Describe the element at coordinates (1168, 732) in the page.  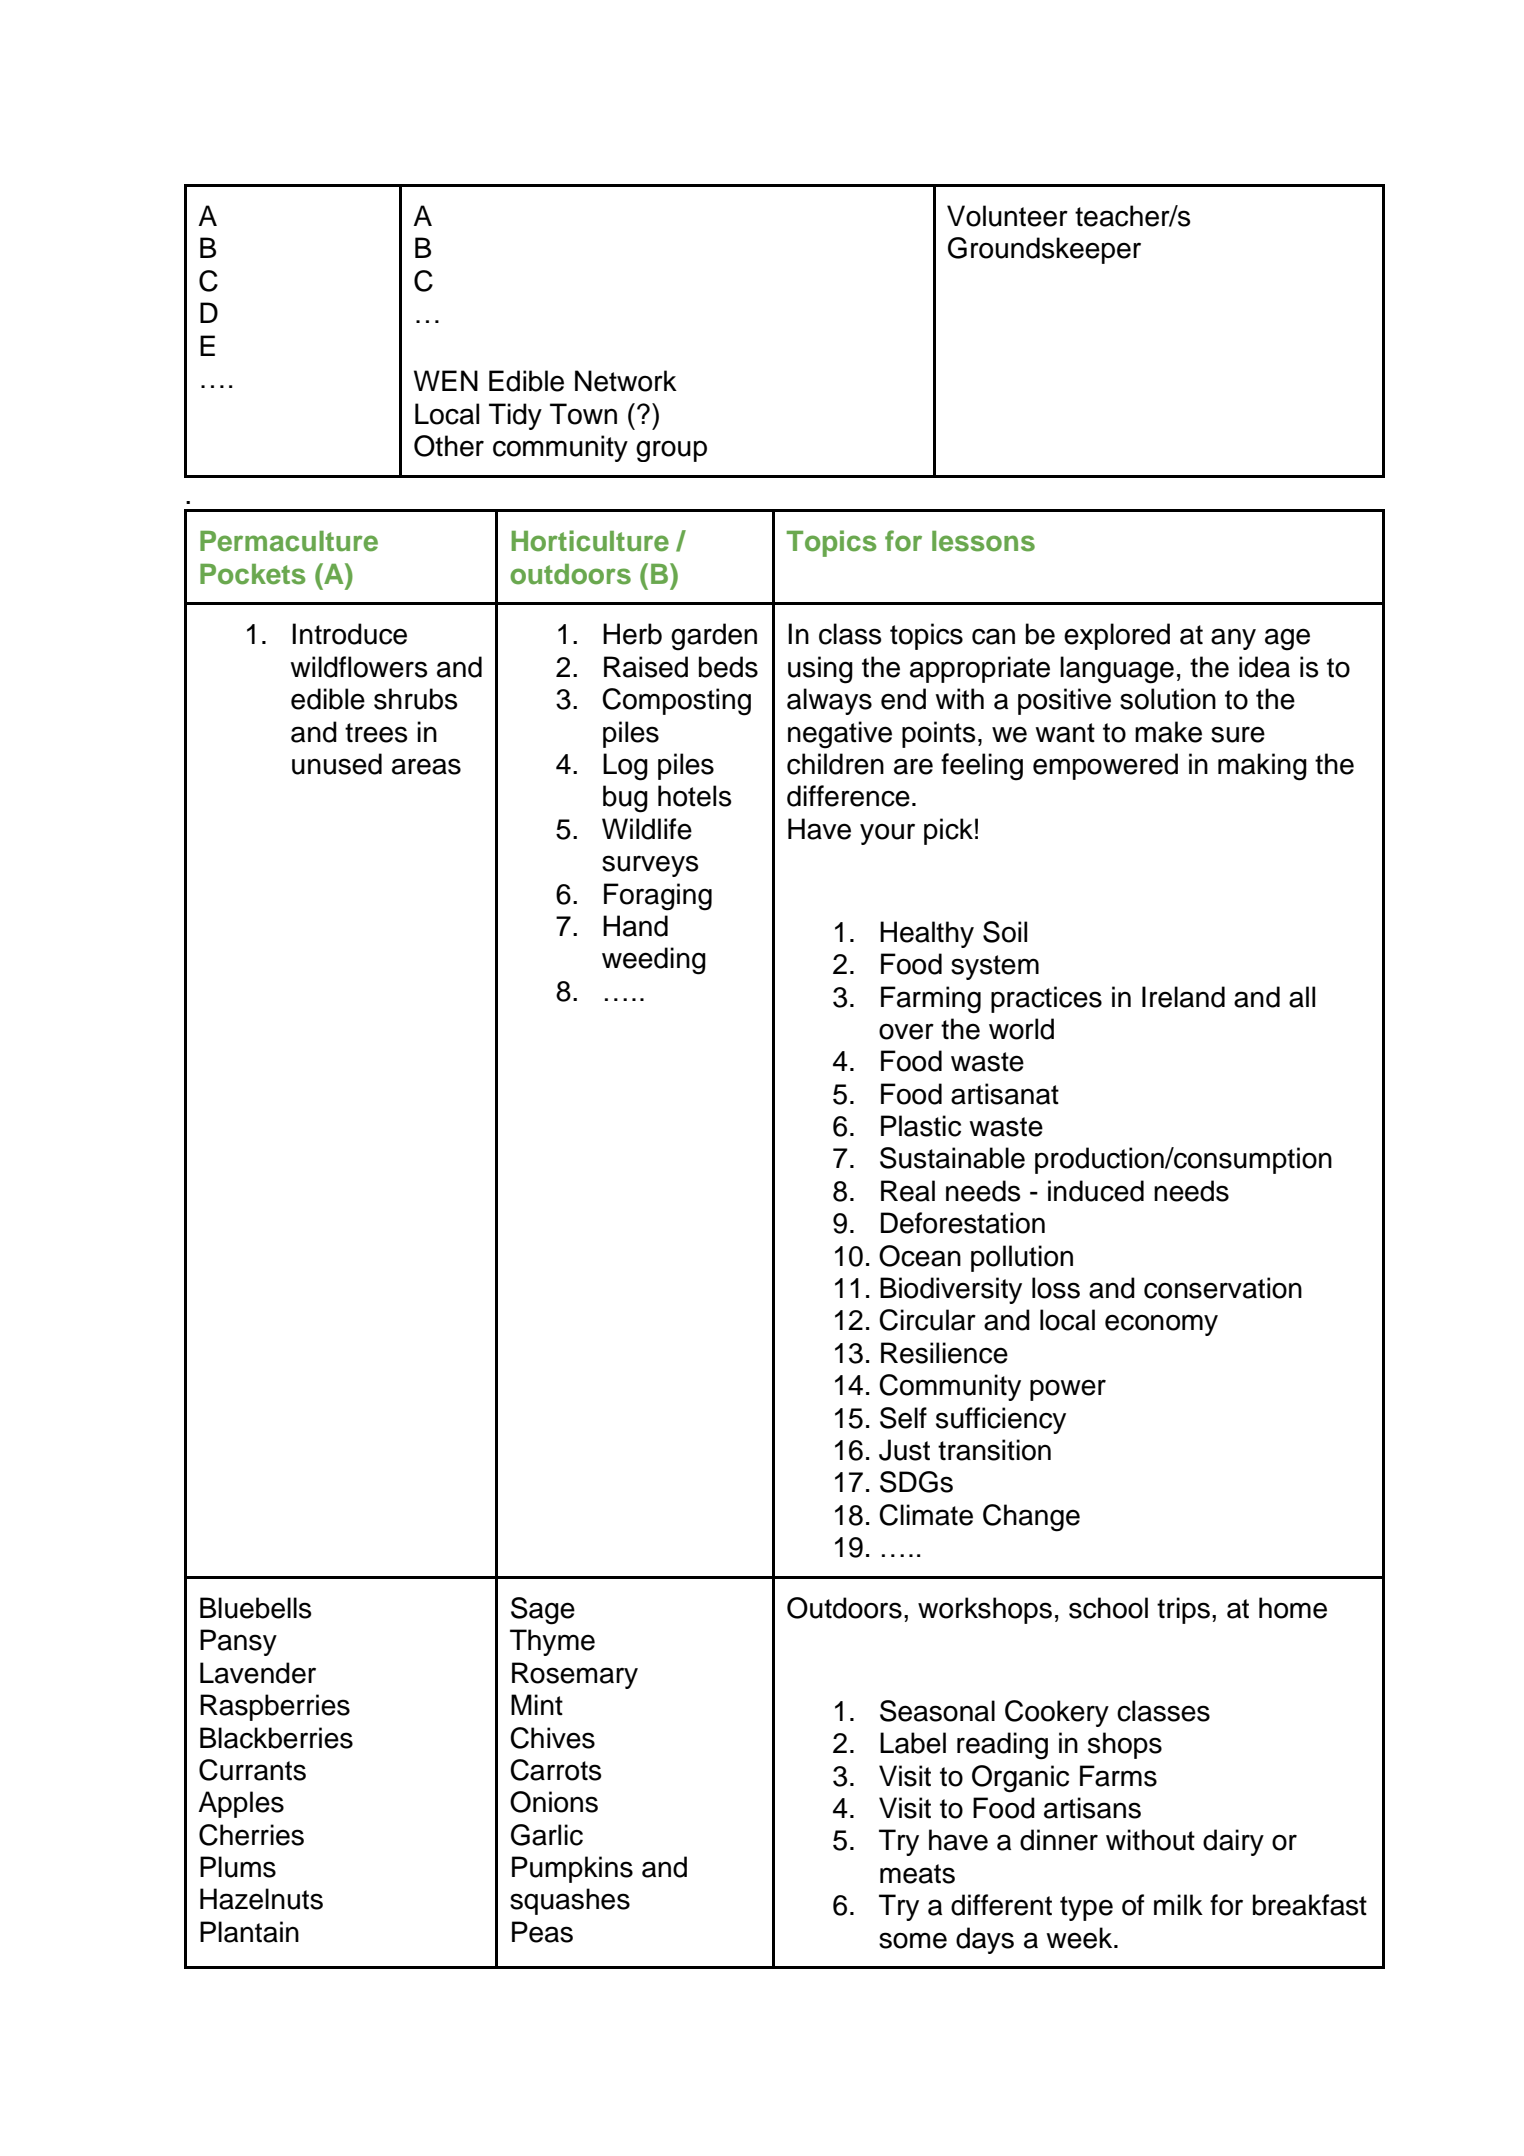
I see `make` at that location.
